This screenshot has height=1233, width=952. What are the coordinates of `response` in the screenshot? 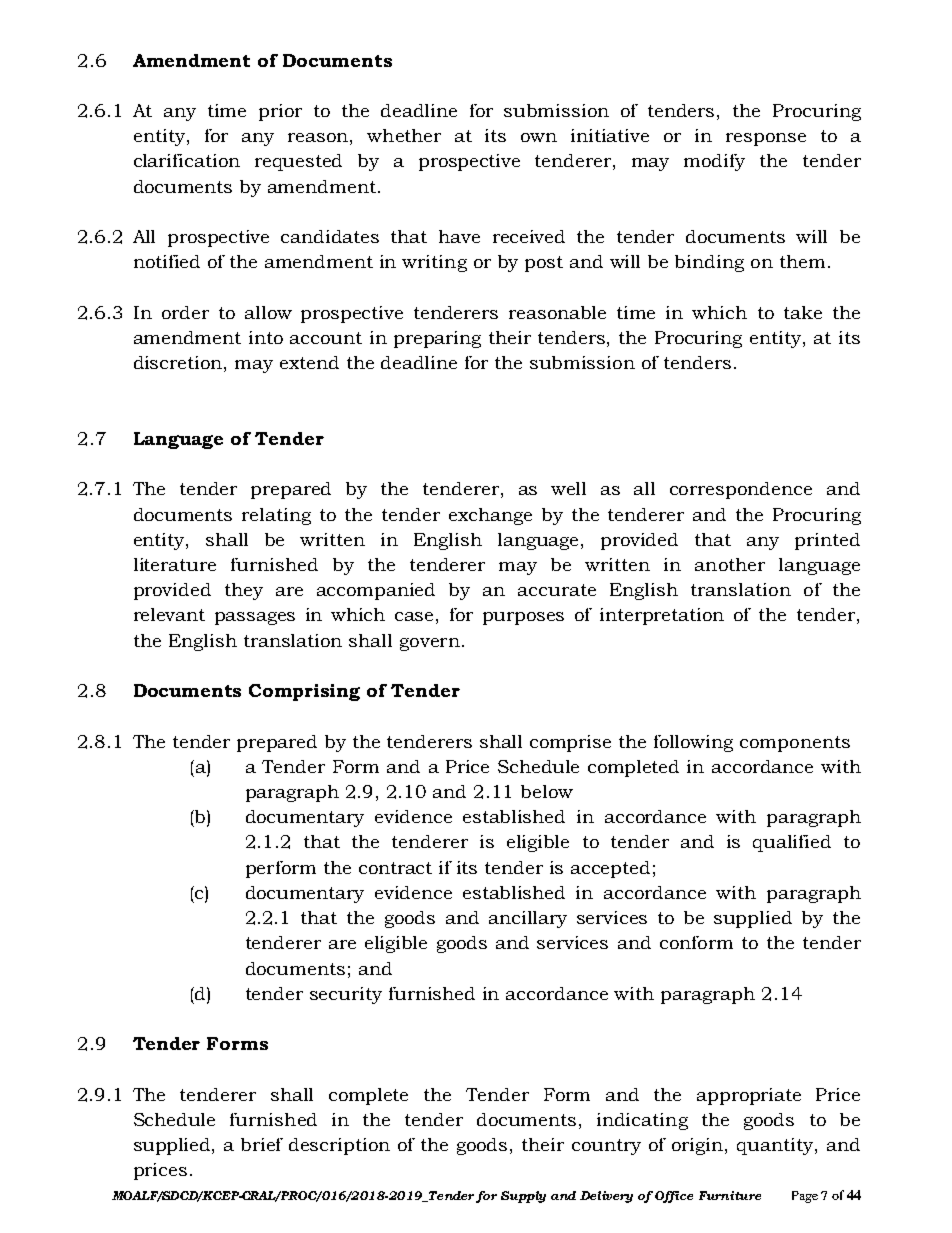 It's located at (766, 139).
